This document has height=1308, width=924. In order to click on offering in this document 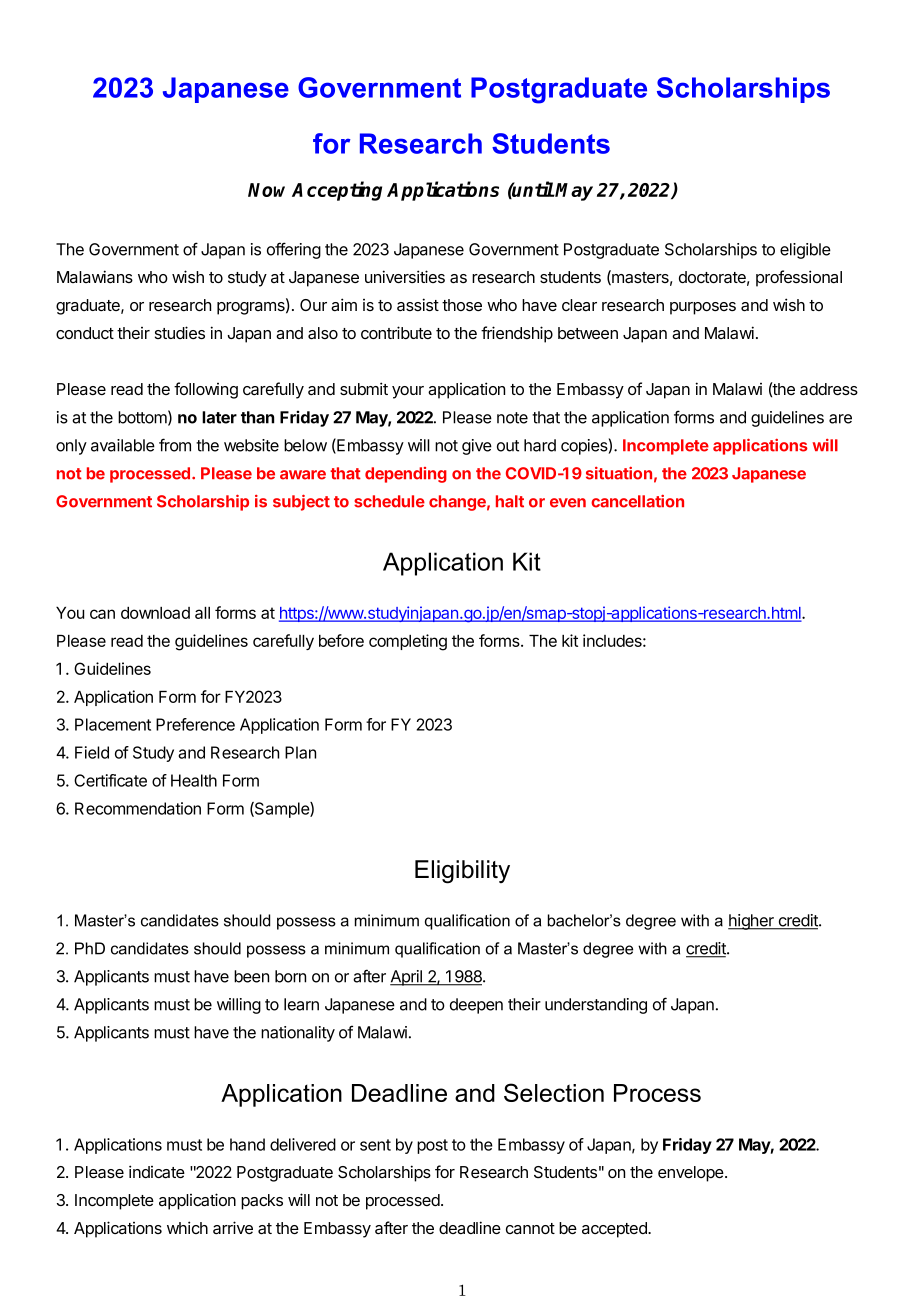, I will do `click(294, 250)`.
